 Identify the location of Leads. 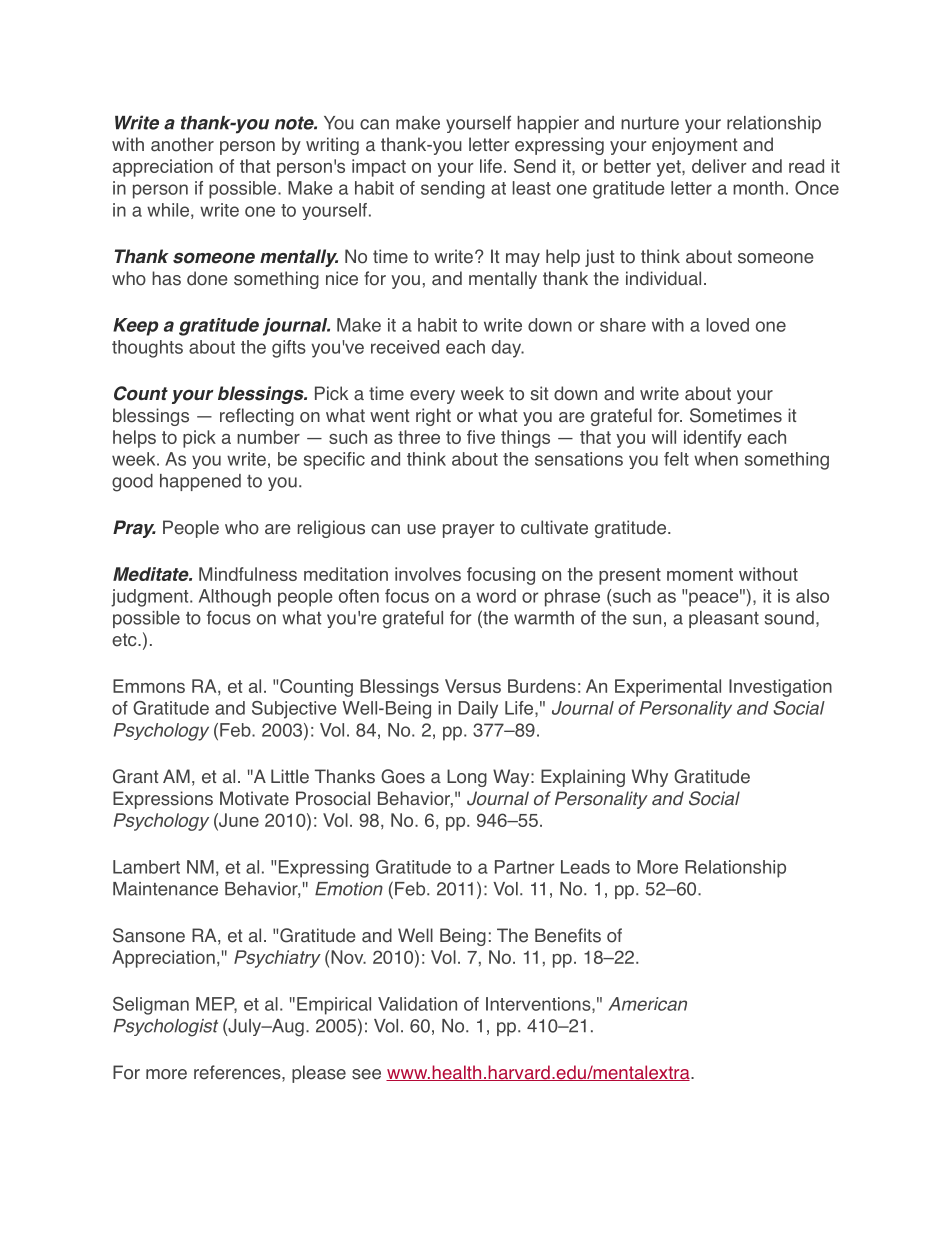
(585, 867).
